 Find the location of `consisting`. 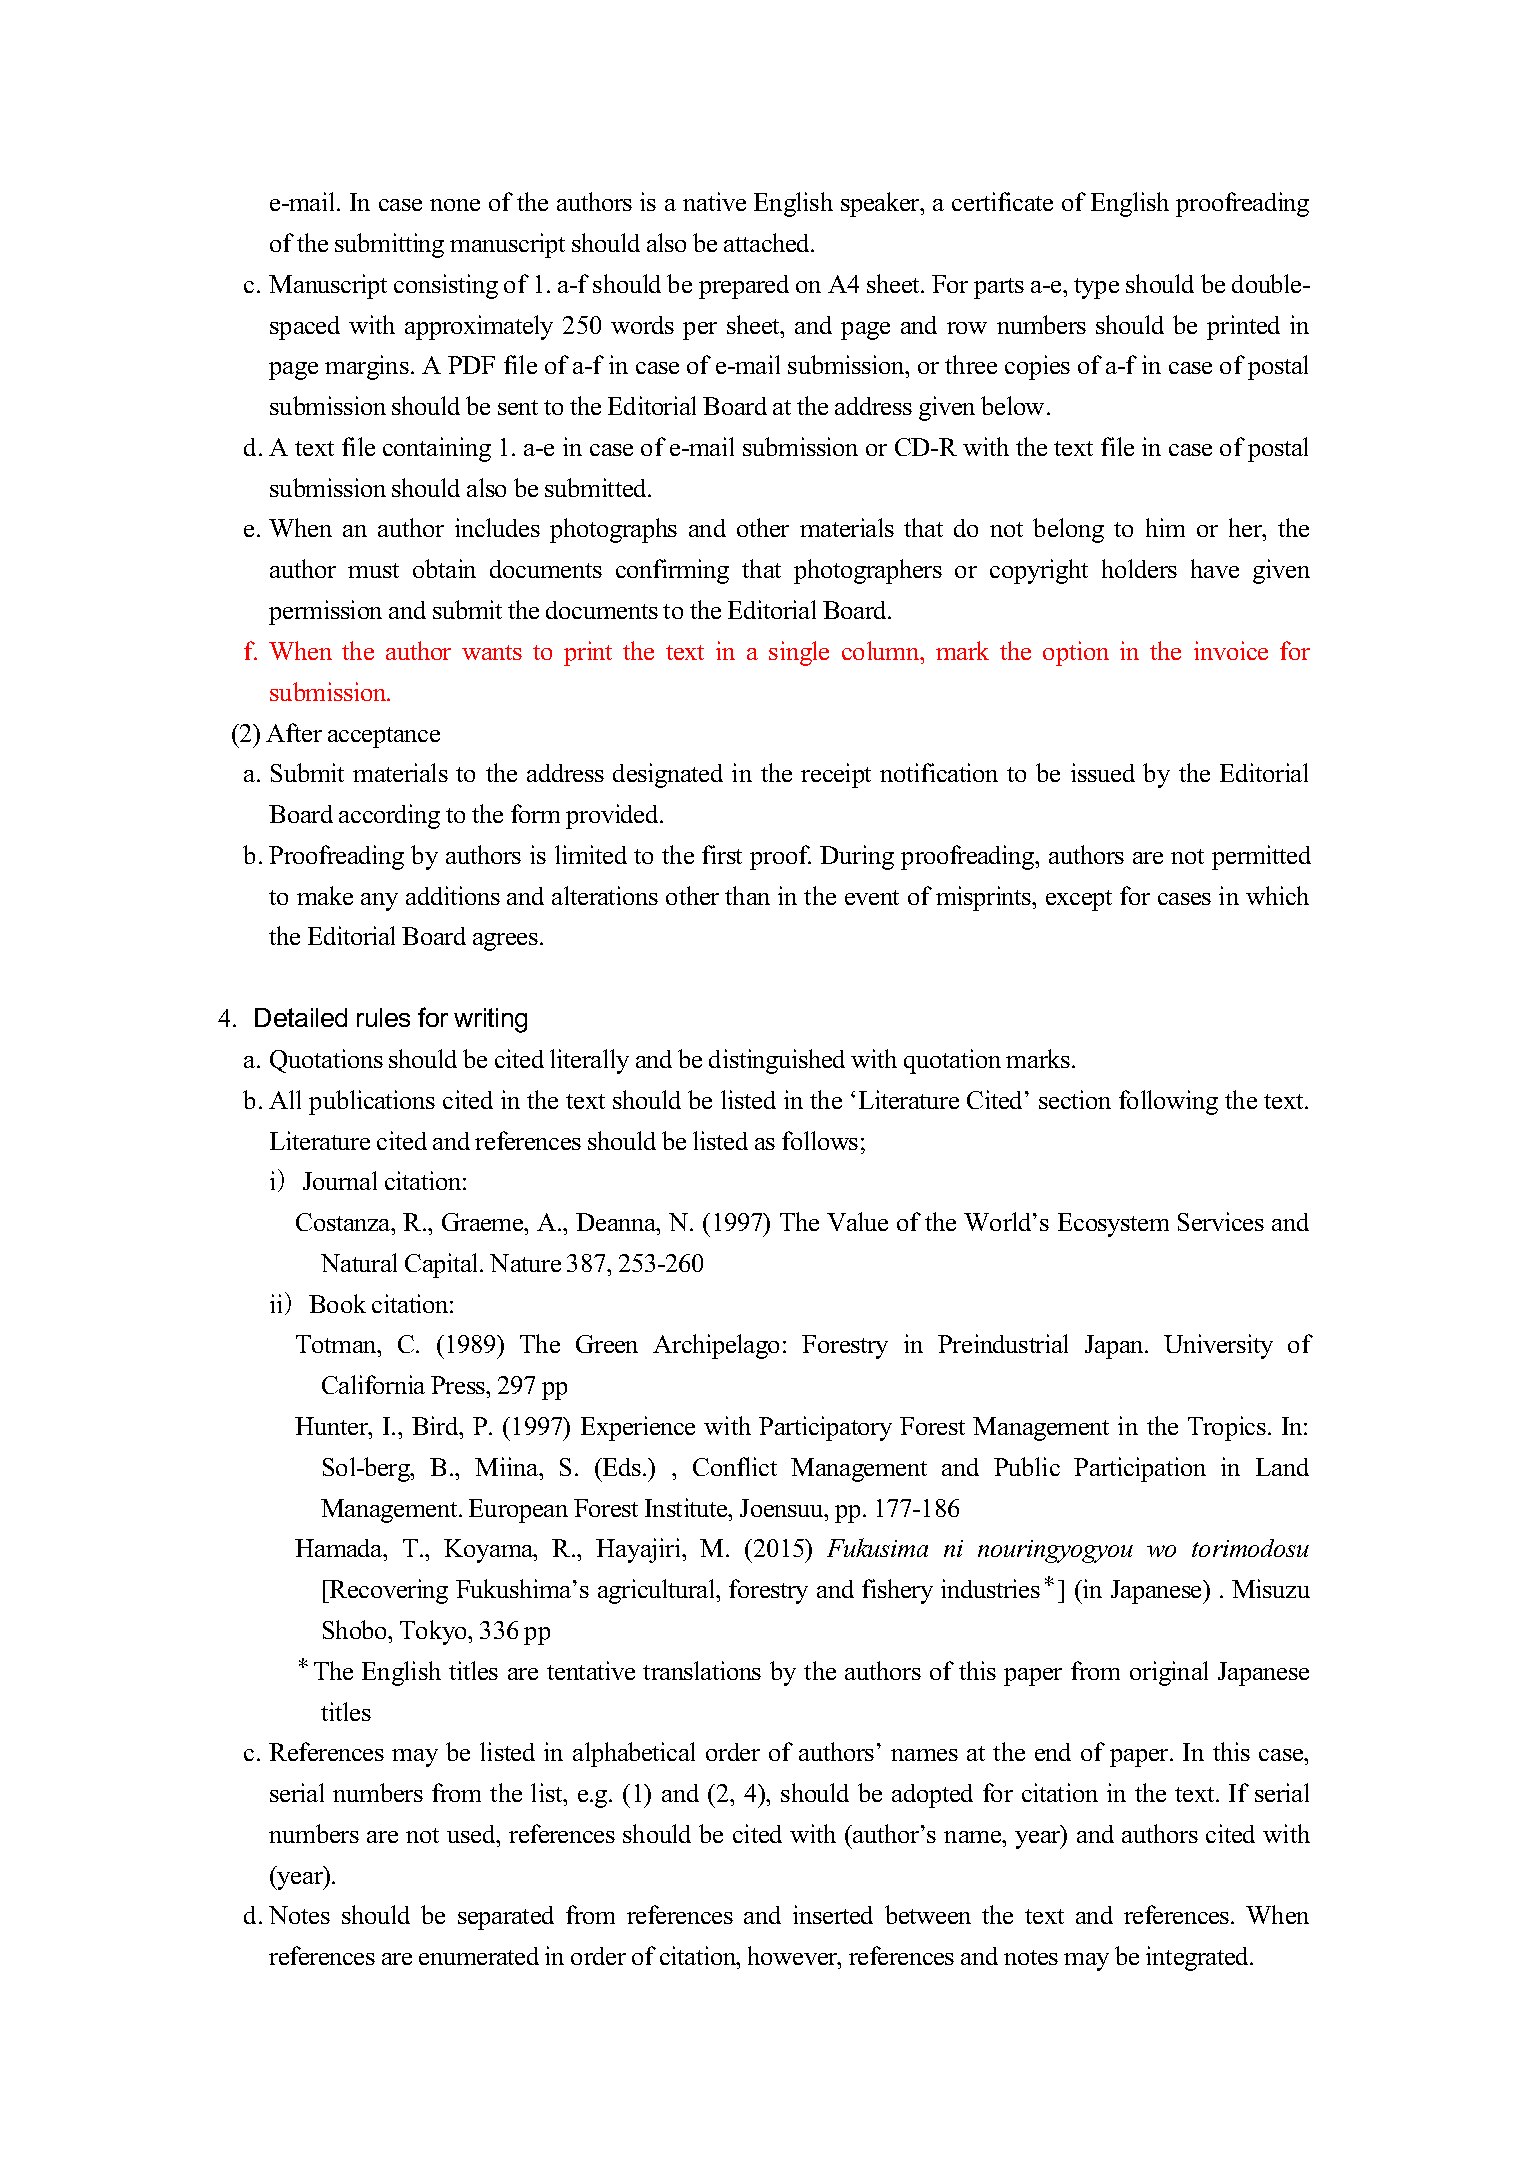

consisting is located at coordinates (446, 286).
